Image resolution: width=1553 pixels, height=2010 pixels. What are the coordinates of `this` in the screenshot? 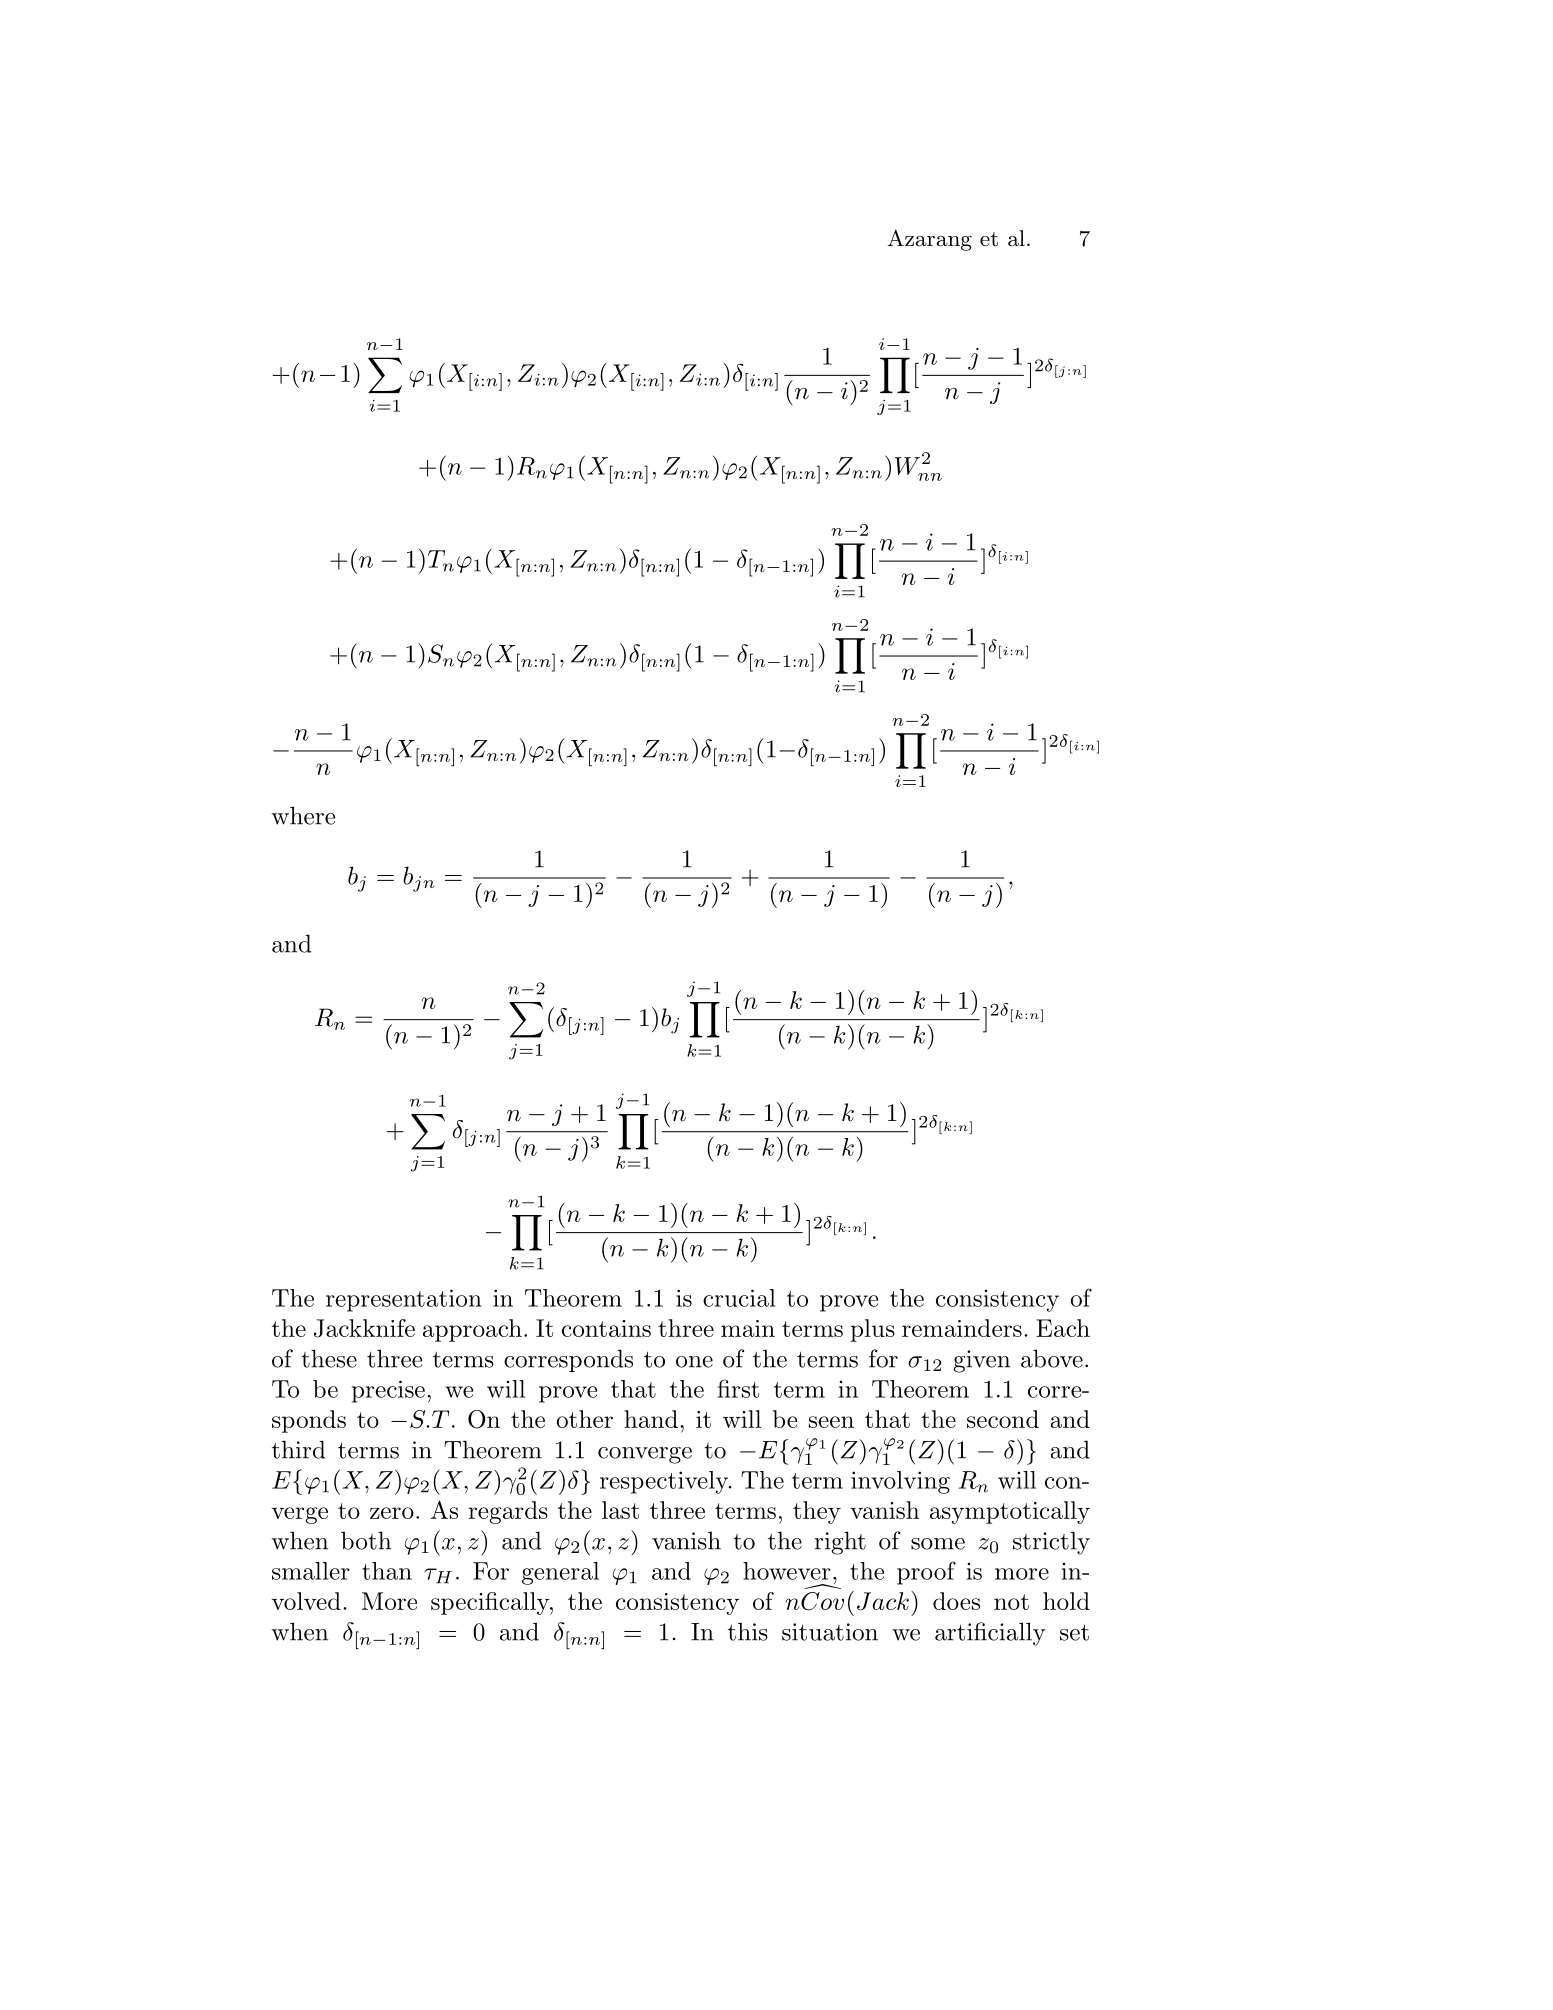 It's located at (748, 1631).
